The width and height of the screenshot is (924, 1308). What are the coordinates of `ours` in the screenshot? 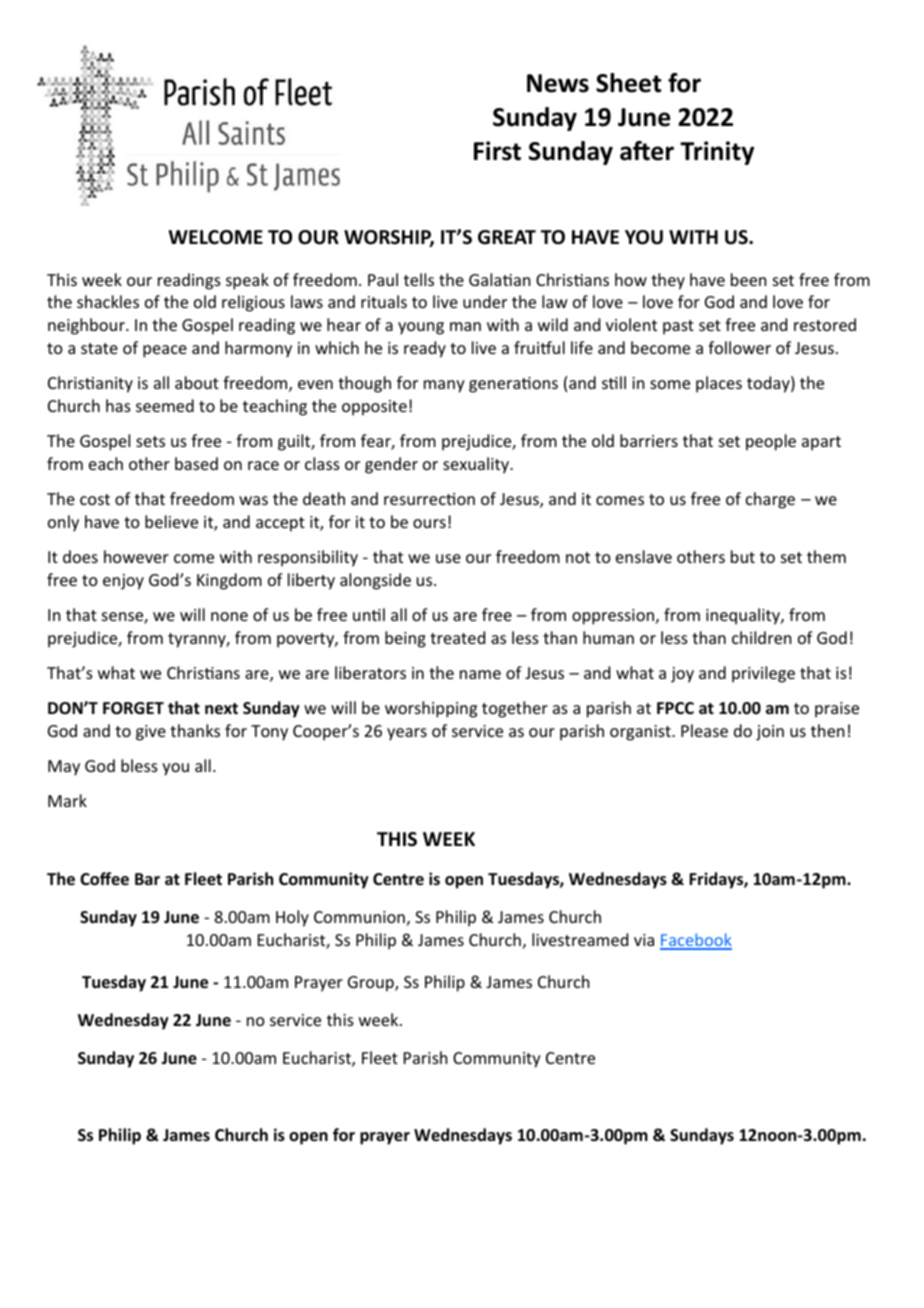 It's located at (429, 523).
